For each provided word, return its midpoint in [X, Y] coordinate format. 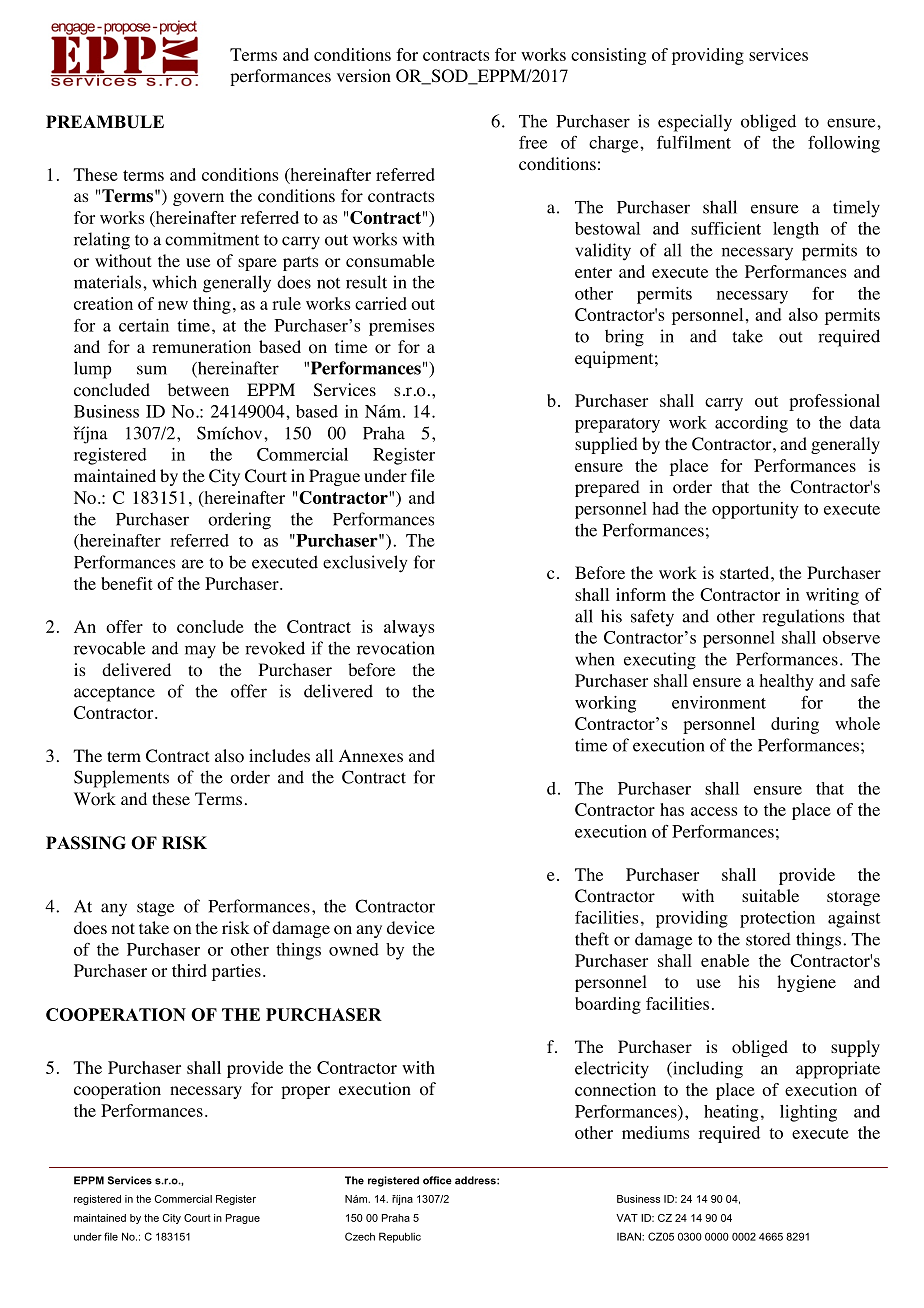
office [437, 1180]
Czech [360, 1236]
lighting [808, 1113]
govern [198, 199]
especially [695, 123]
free [533, 142]
